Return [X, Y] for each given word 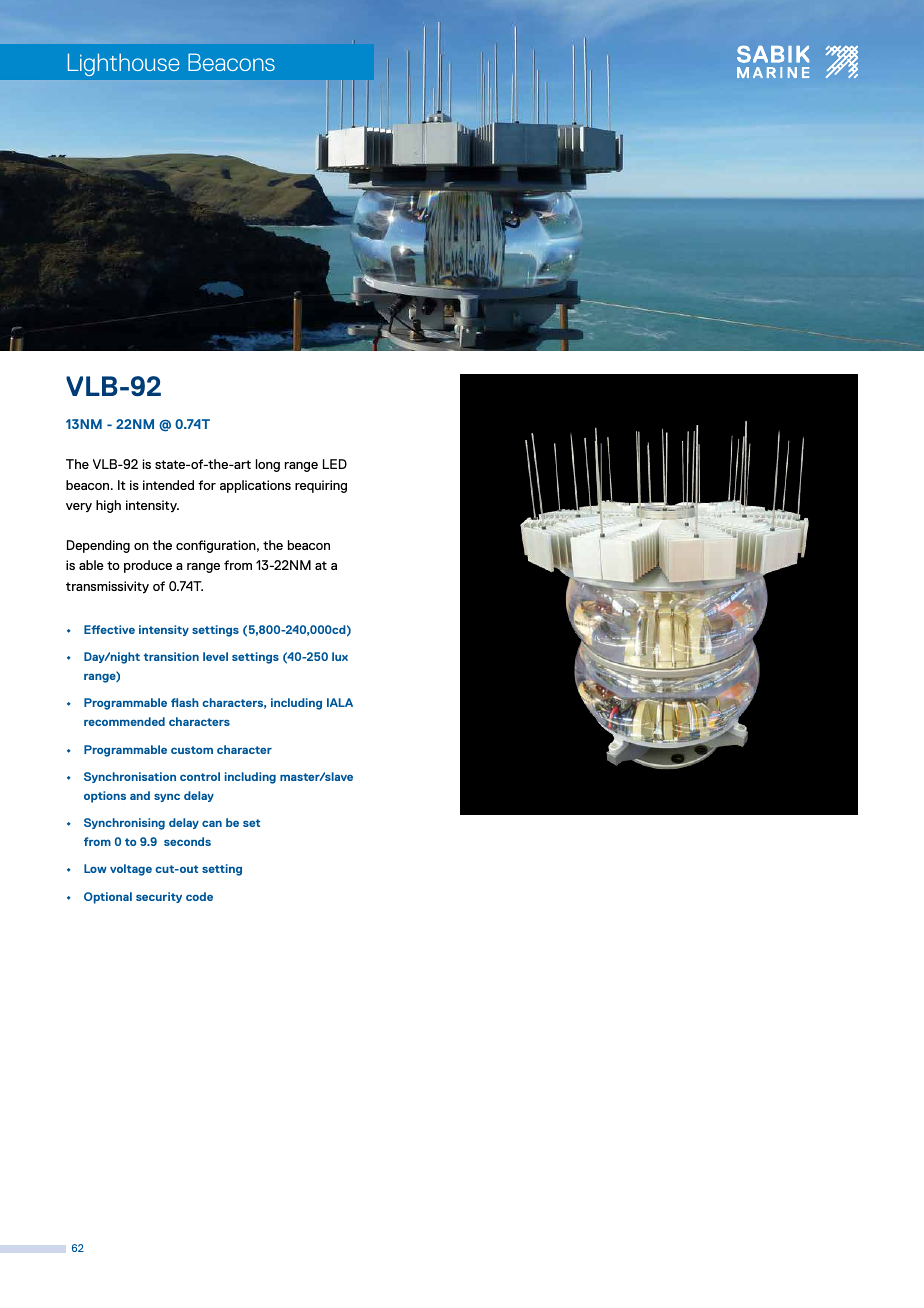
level [215, 656]
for [207, 485]
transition [171, 656]
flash [185, 702]
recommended [124, 721]
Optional [108, 898]
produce [148, 566]
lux [340, 656]
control [200, 776]
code [199, 896]
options [105, 797]
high [108, 506]
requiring [321, 486]
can [212, 823]
